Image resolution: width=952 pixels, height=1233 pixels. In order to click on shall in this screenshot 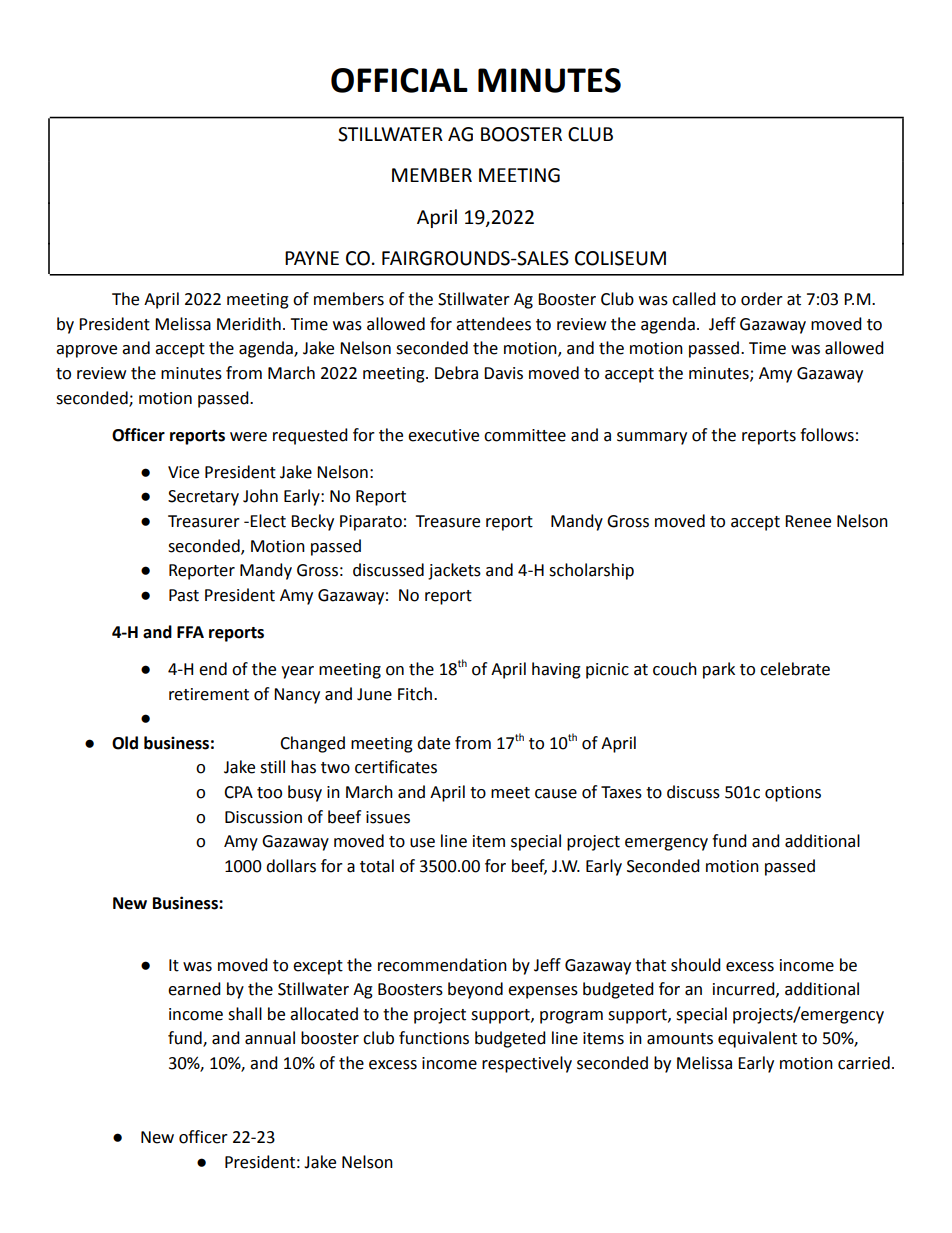, I will do `click(245, 1014)`.
